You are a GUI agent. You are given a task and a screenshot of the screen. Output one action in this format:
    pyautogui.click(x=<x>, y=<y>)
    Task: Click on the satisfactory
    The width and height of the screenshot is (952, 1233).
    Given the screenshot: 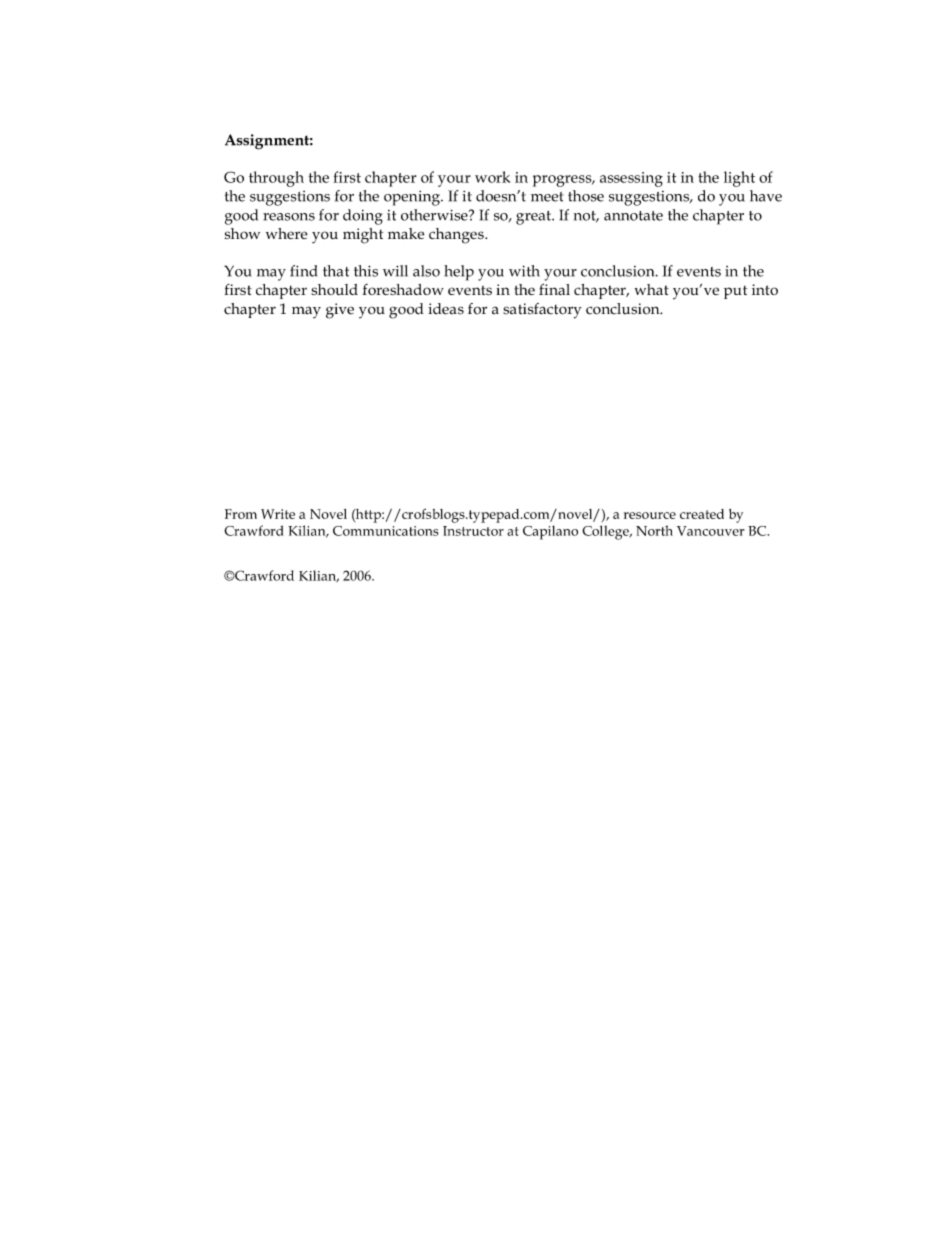 What is the action you would take?
    pyautogui.click(x=542, y=311)
